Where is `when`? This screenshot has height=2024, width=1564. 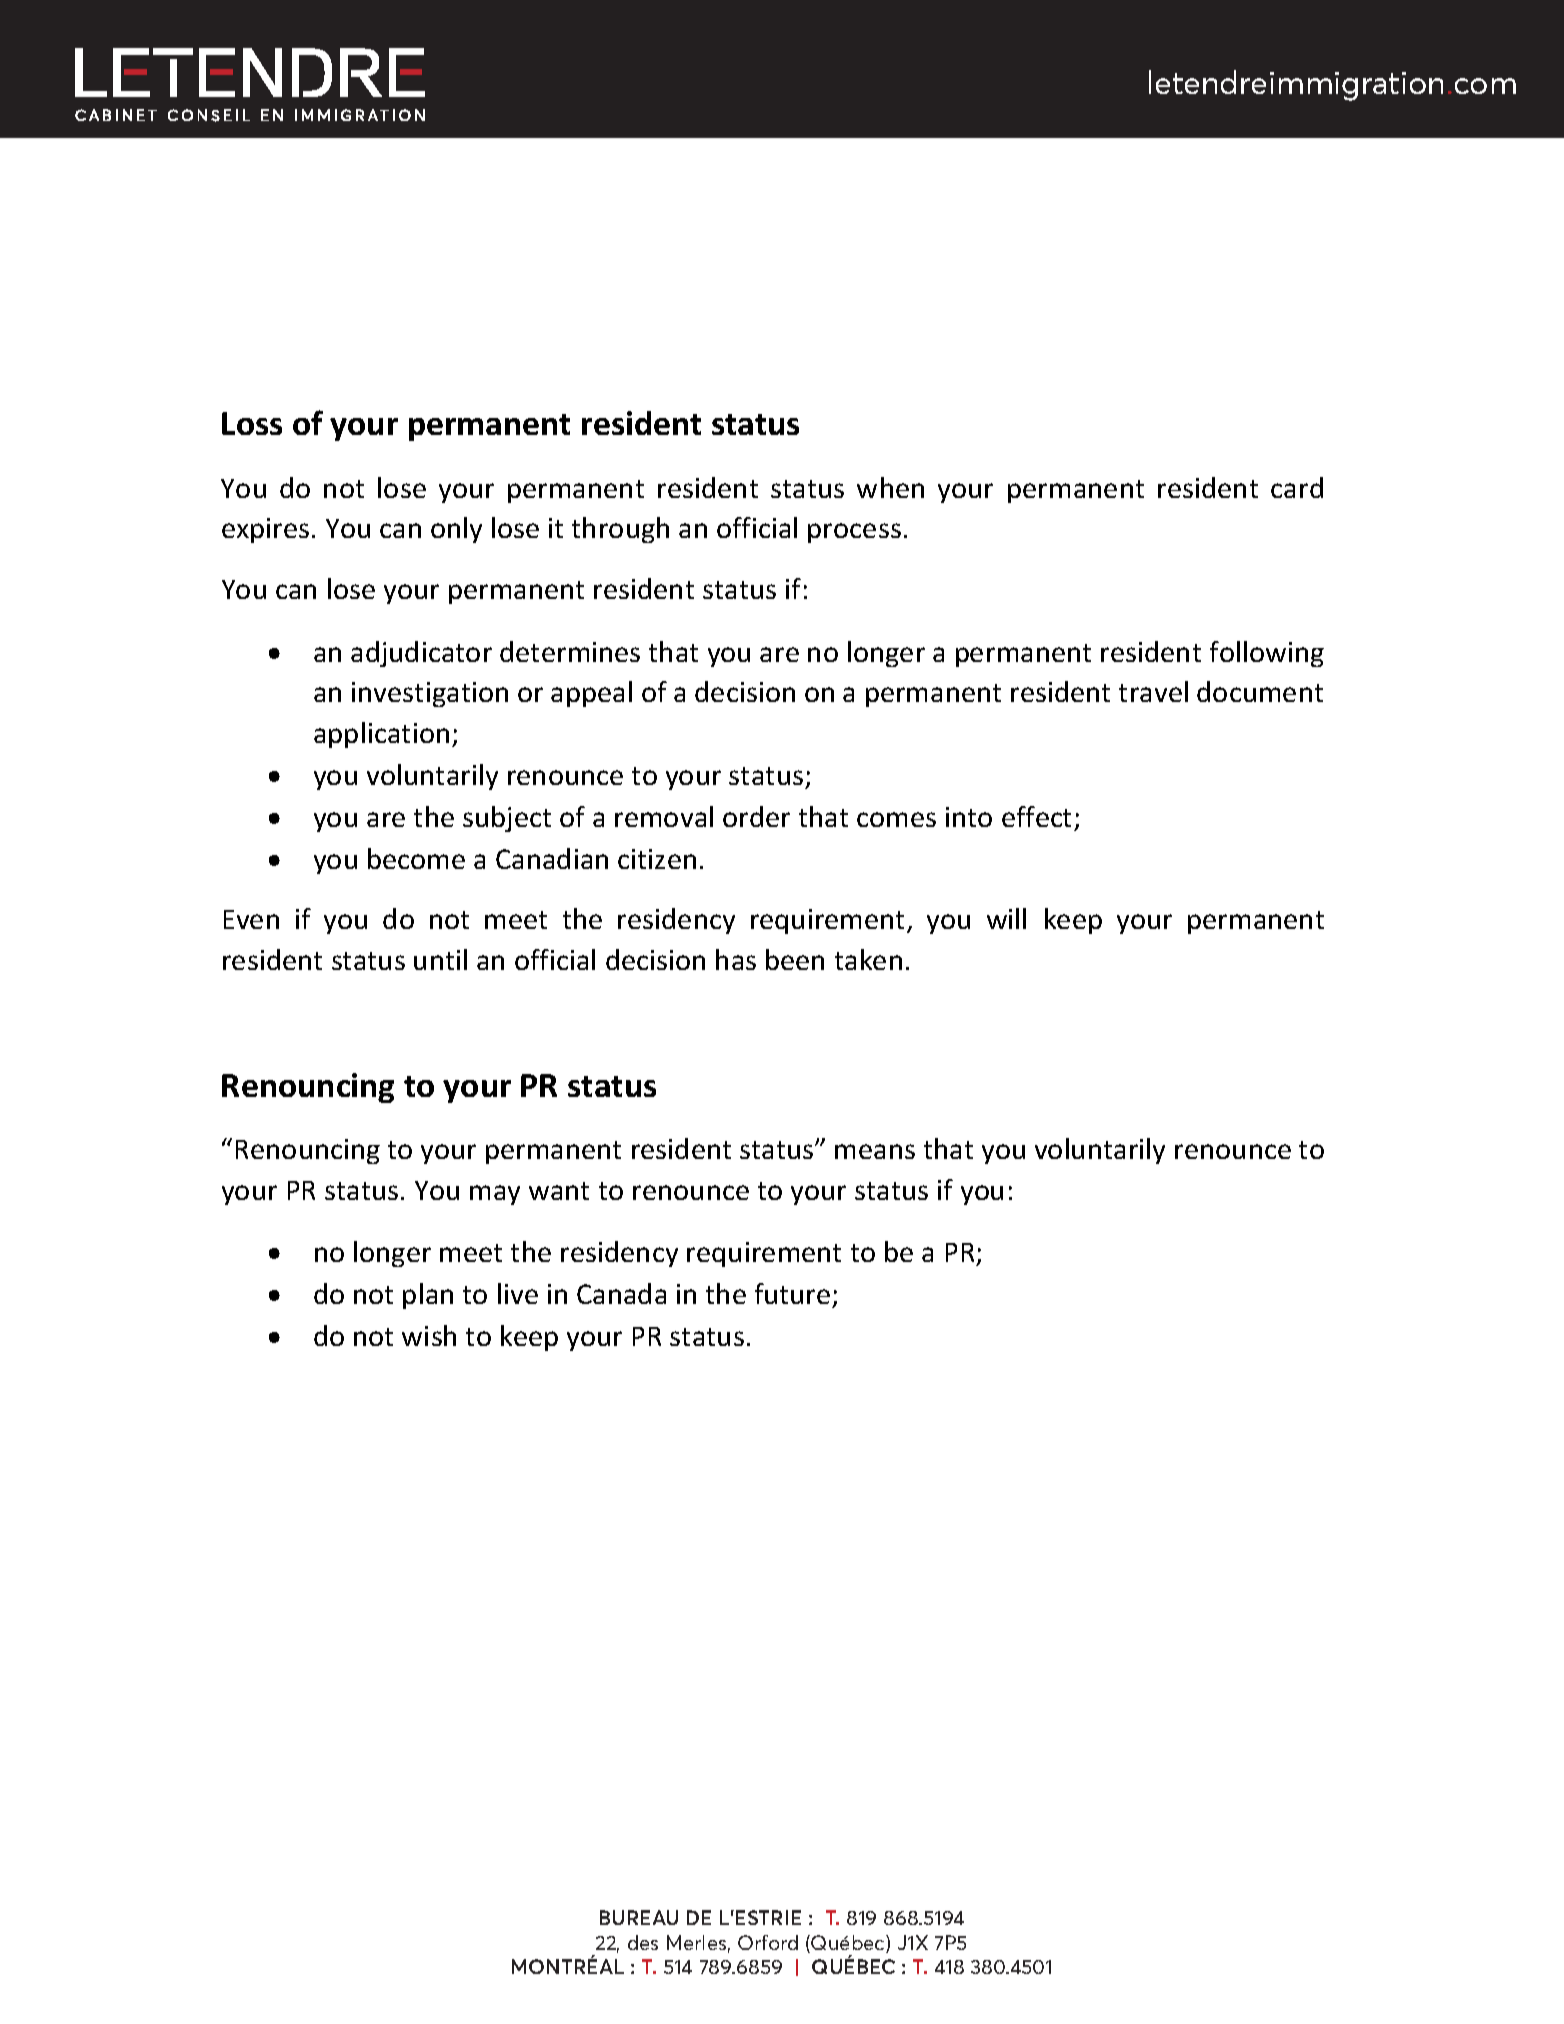 when is located at coordinates (890, 487).
